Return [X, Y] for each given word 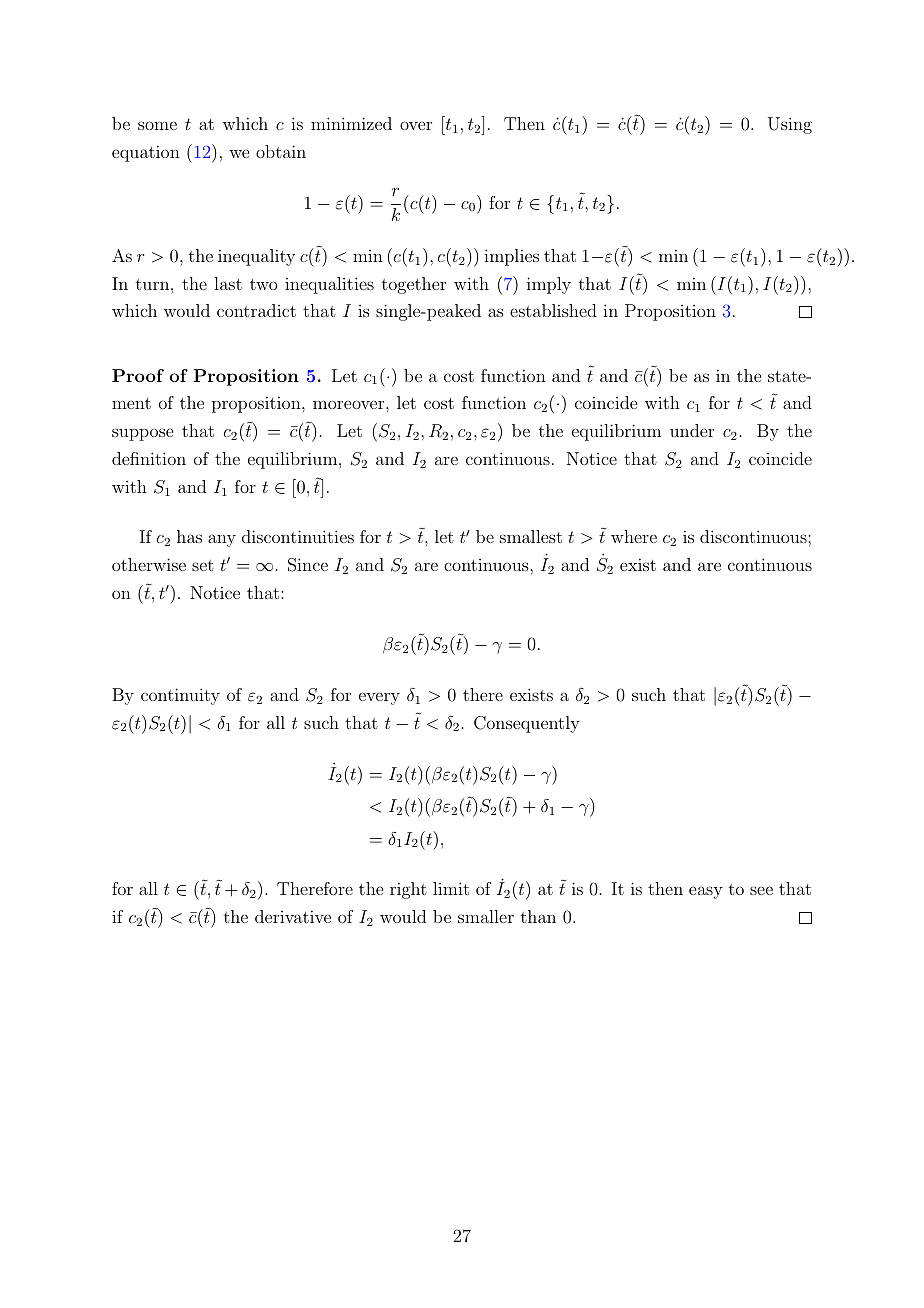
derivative [293, 916]
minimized [351, 123]
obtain [281, 151]
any [222, 540]
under [692, 430]
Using [790, 125]
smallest [531, 536]
